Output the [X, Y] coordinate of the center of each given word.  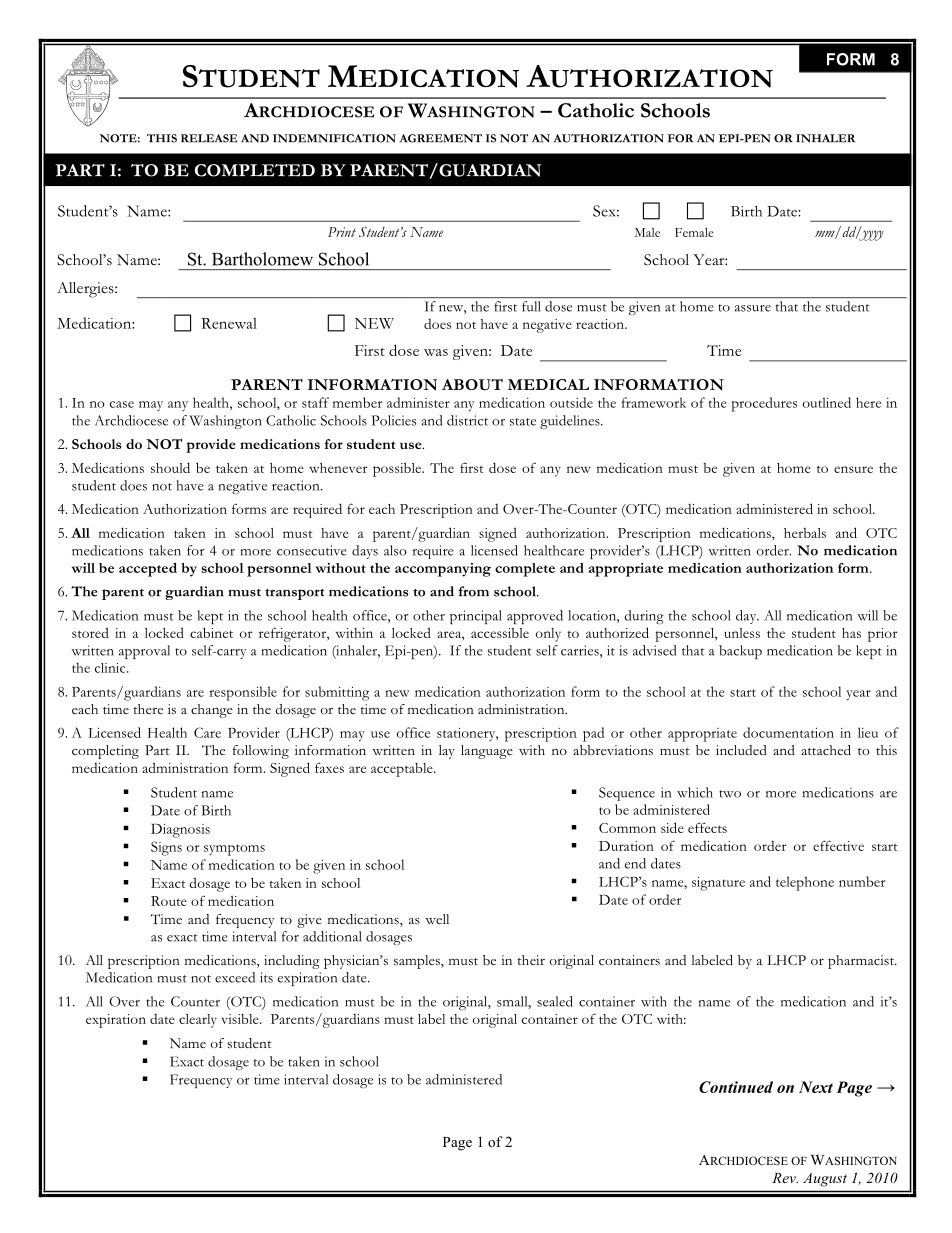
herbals [805, 533]
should [170, 467]
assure [753, 308]
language [487, 752]
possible [398, 469]
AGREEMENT [441, 138]
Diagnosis [180, 830]
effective [838, 845]
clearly [198, 1021]
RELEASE [209, 138]
